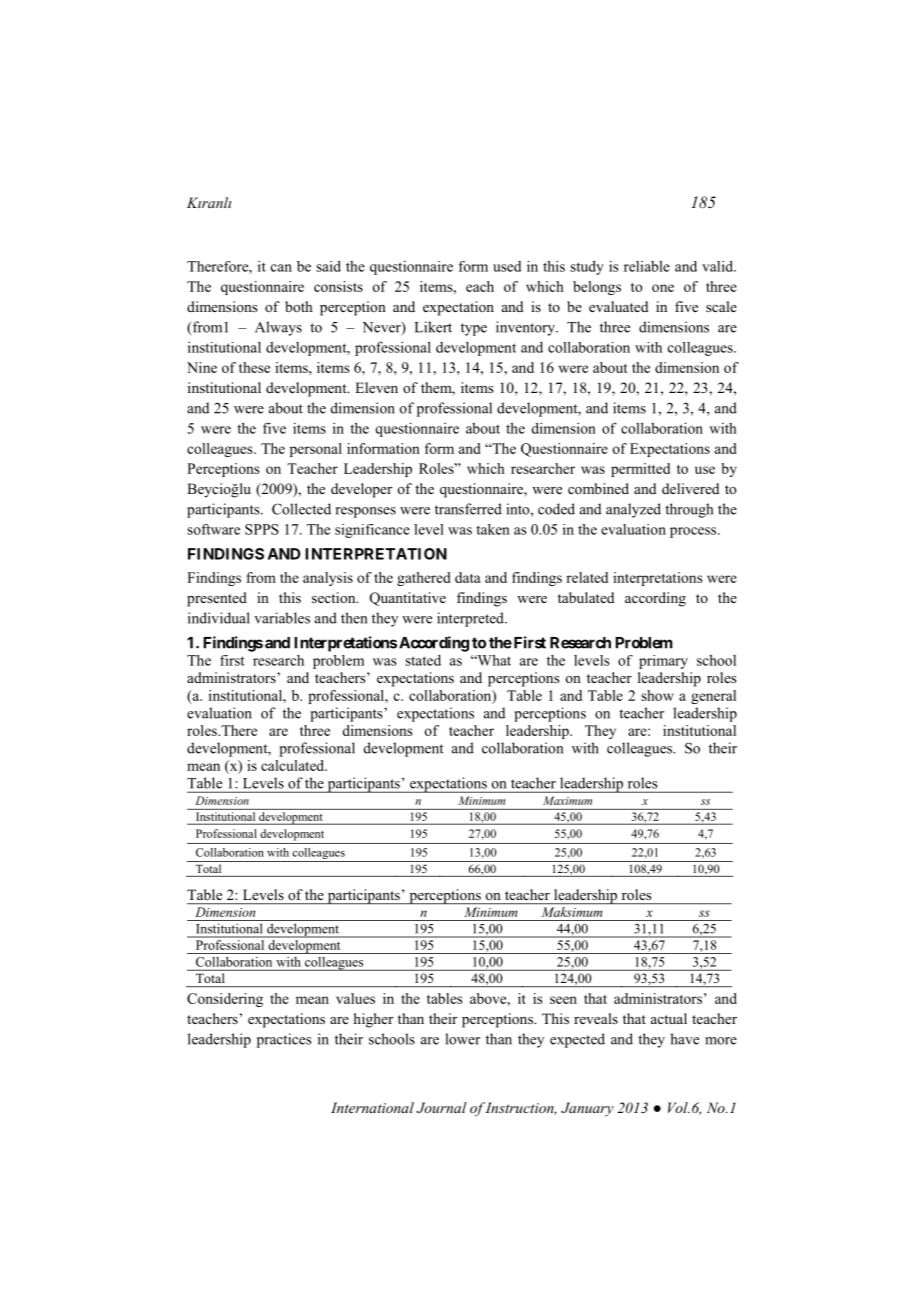 The width and height of the screenshot is (924, 1308). I want to click on Maximum, so click(567, 800).
